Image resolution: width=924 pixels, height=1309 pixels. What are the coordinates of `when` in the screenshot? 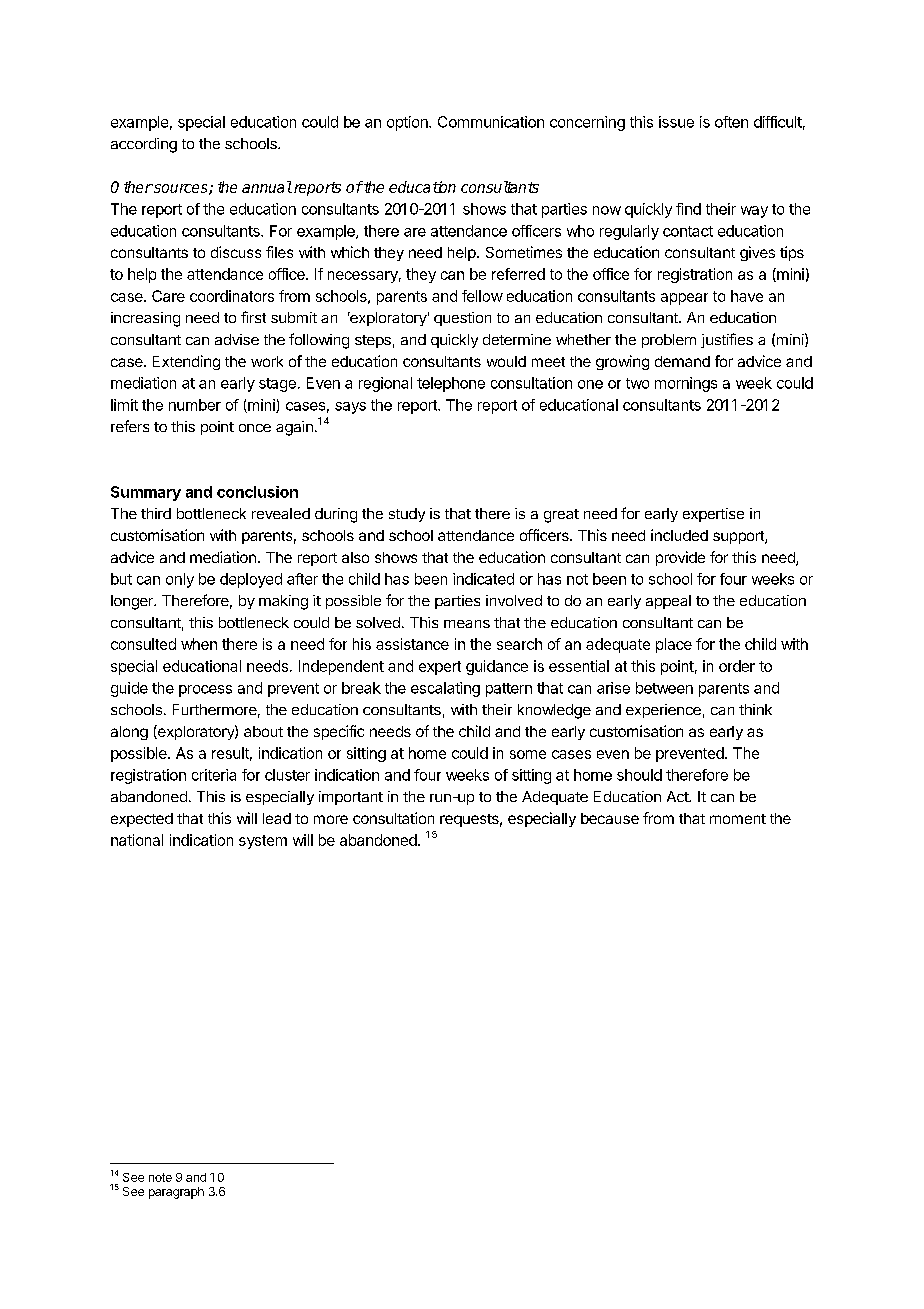 It's located at (199, 644).
